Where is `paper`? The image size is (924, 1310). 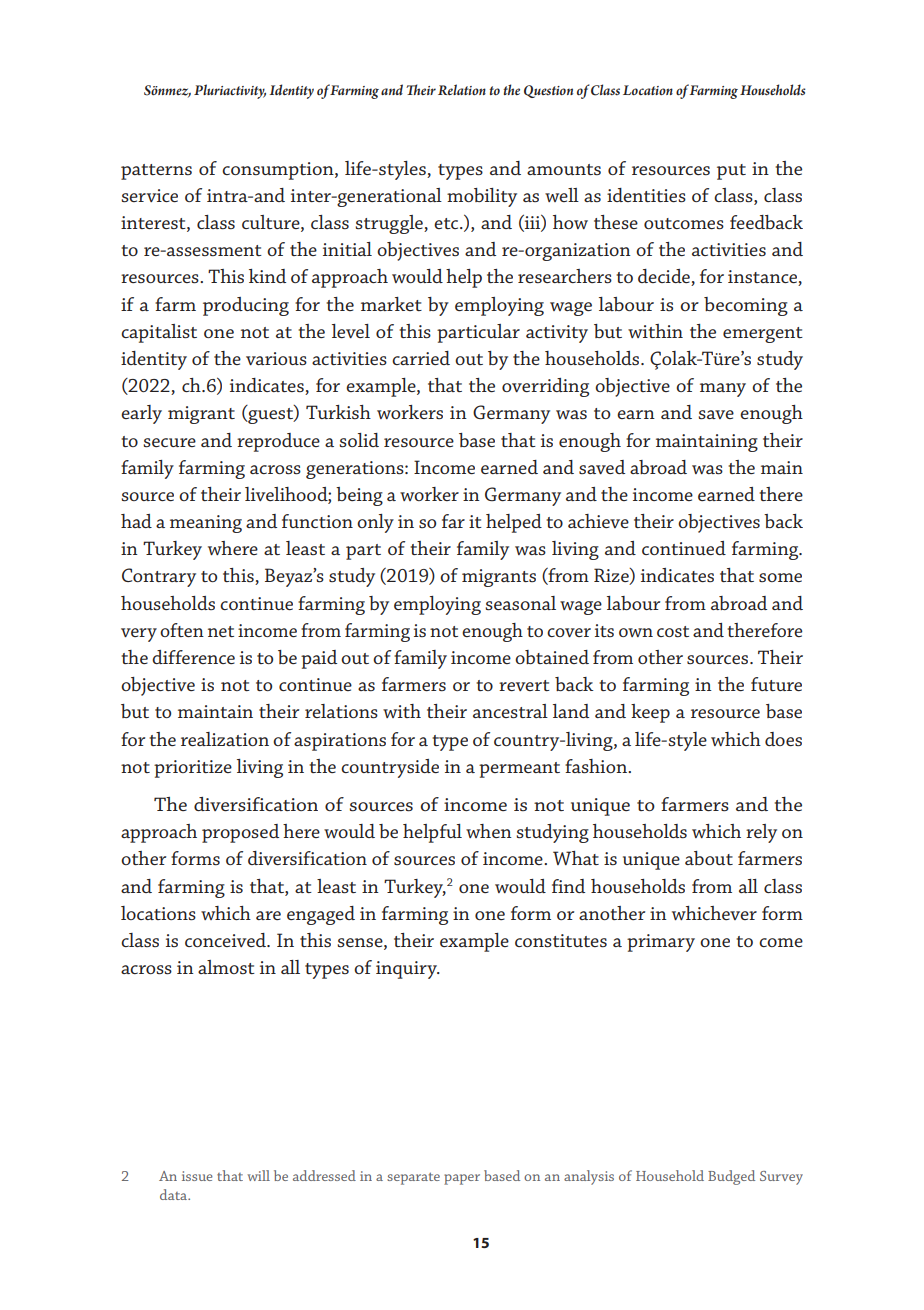 paper is located at coordinates (462, 1179).
